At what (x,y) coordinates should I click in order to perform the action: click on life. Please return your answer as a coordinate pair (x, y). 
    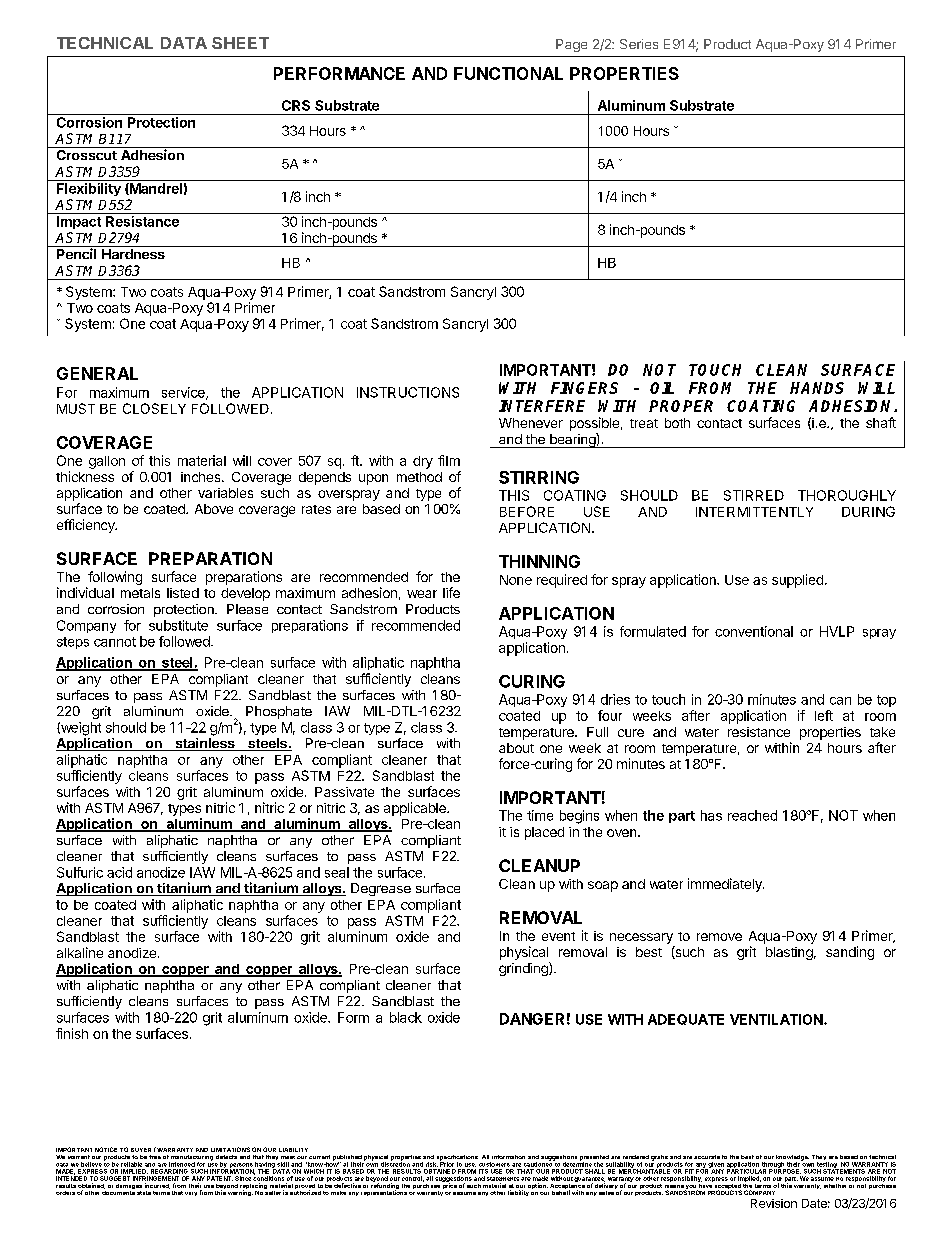
    Looking at the image, I should click on (451, 592).
